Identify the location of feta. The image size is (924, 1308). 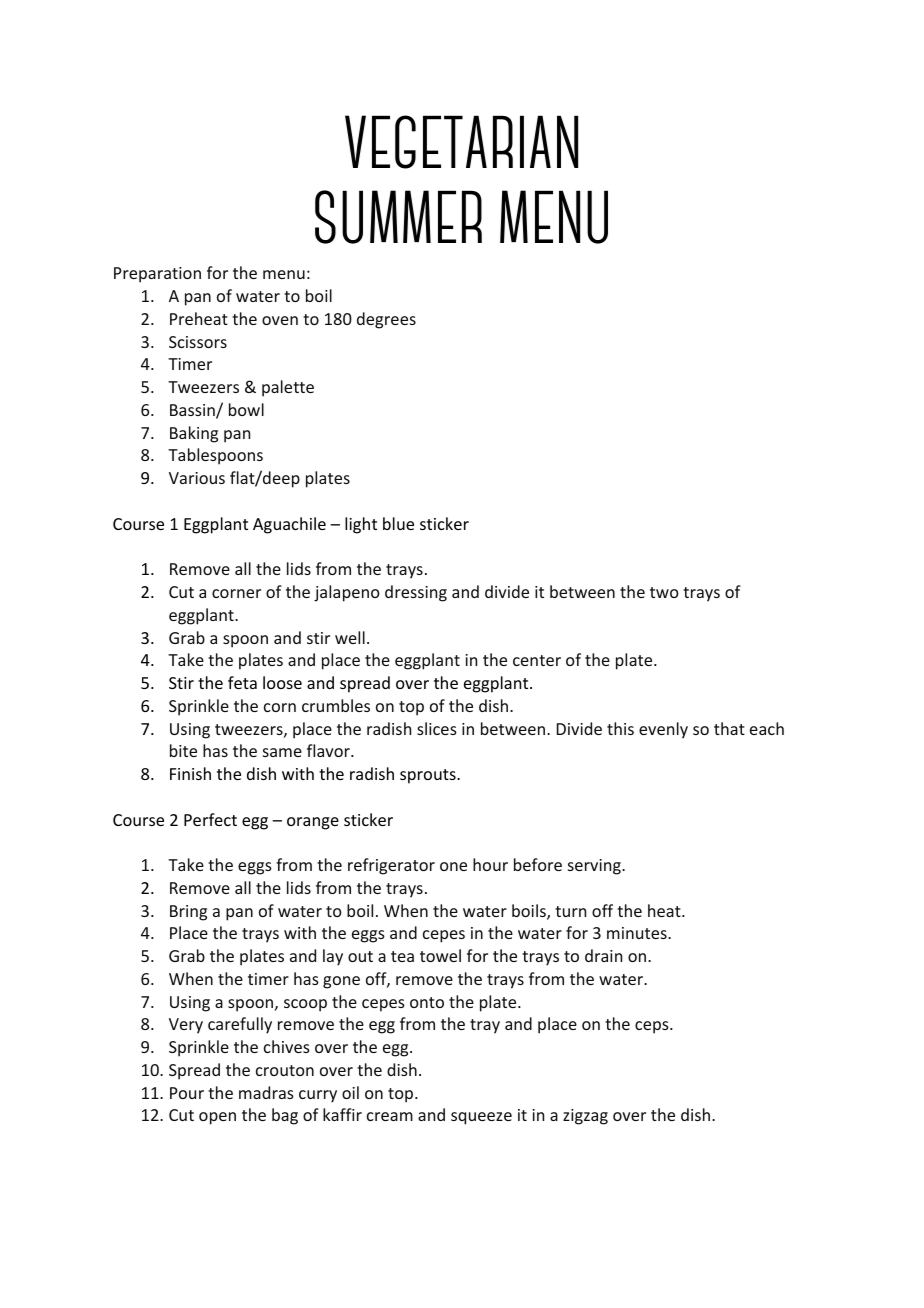
(242, 682).
